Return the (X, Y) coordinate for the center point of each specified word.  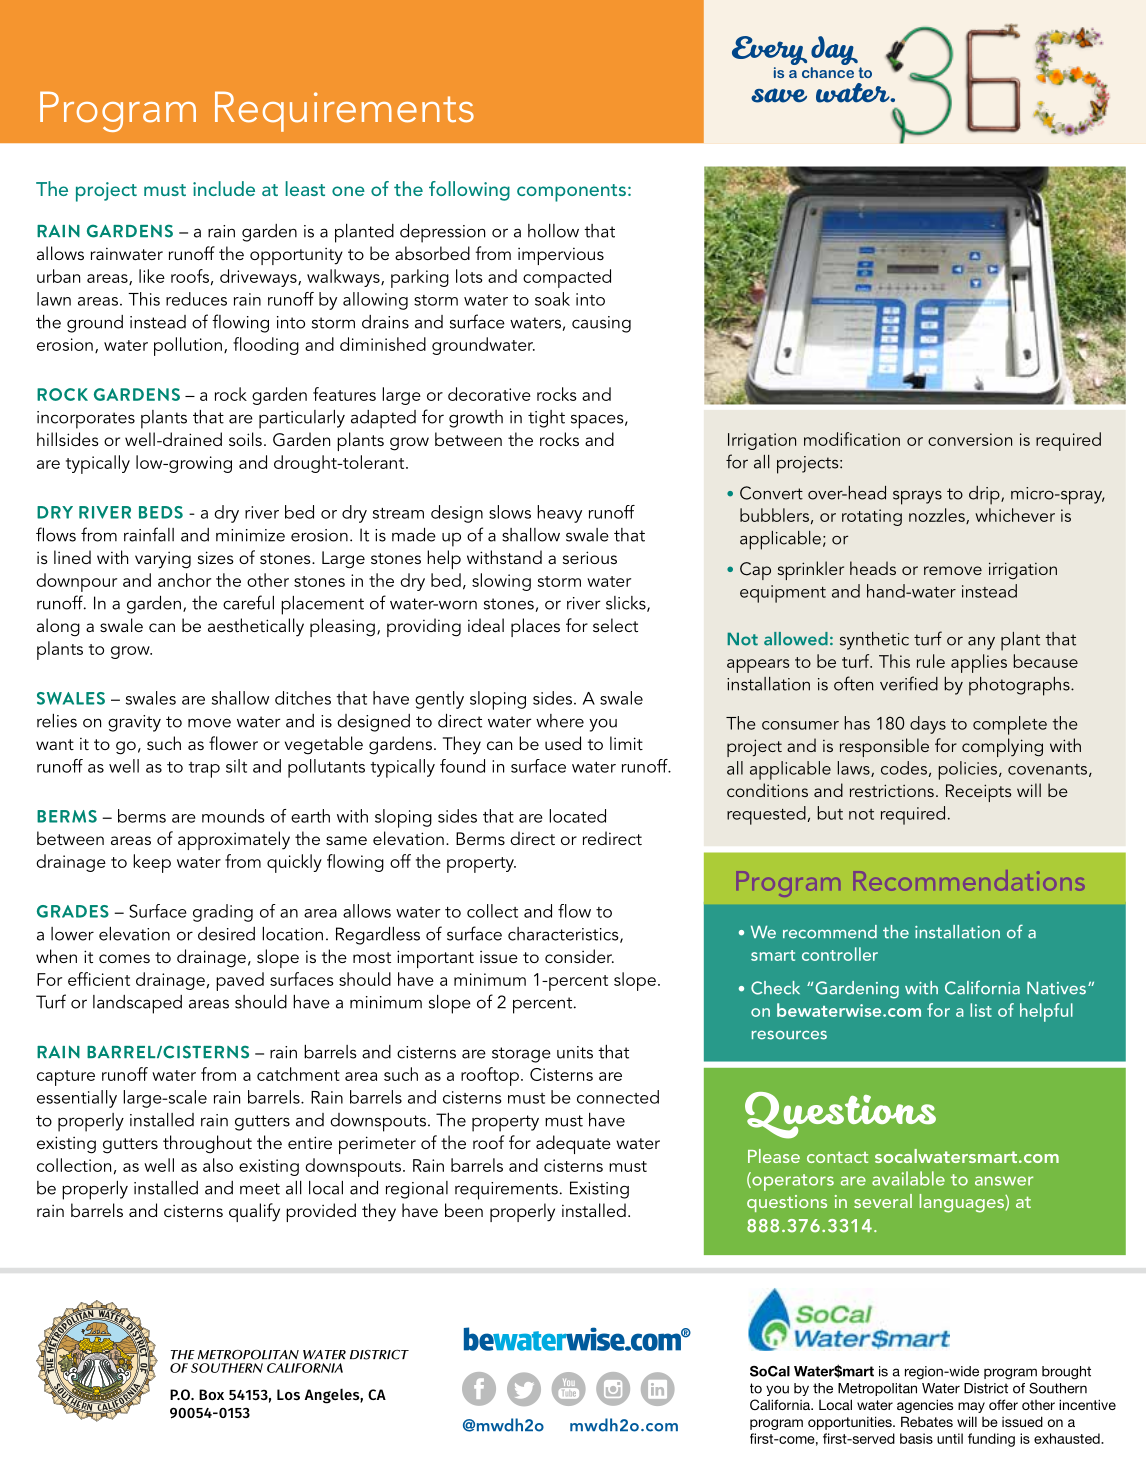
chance (828, 72)
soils (245, 439)
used (563, 743)
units (575, 1052)
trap (204, 770)
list (981, 1010)
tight (546, 419)
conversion (970, 439)
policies (969, 770)
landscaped (137, 1004)
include (224, 188)
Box (211, 1394)
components (571, 193)
